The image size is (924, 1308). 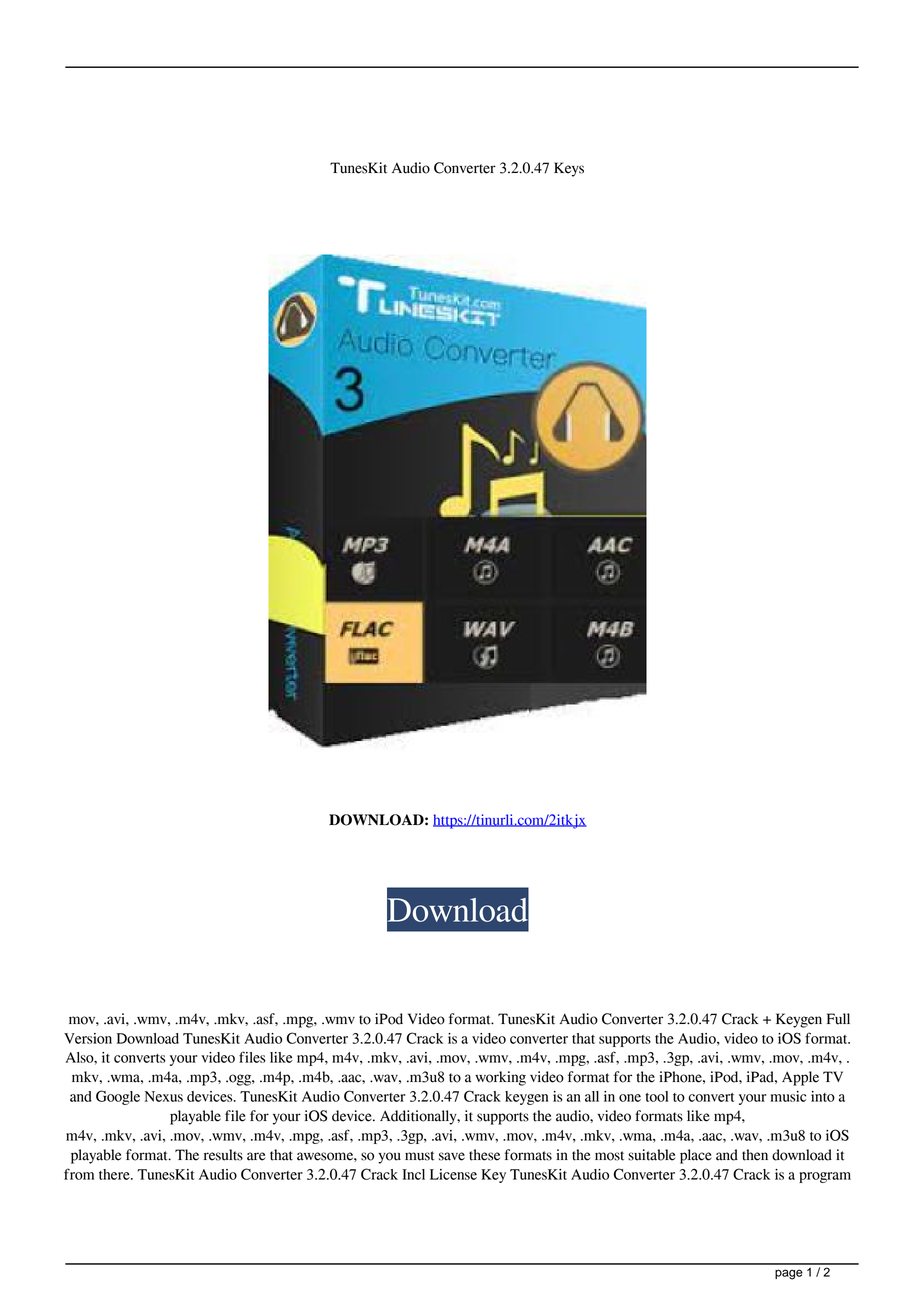 What do you see at coordinates (800, 1078) in the page?
I see `Apple` at bounding box center [800, 1078].
